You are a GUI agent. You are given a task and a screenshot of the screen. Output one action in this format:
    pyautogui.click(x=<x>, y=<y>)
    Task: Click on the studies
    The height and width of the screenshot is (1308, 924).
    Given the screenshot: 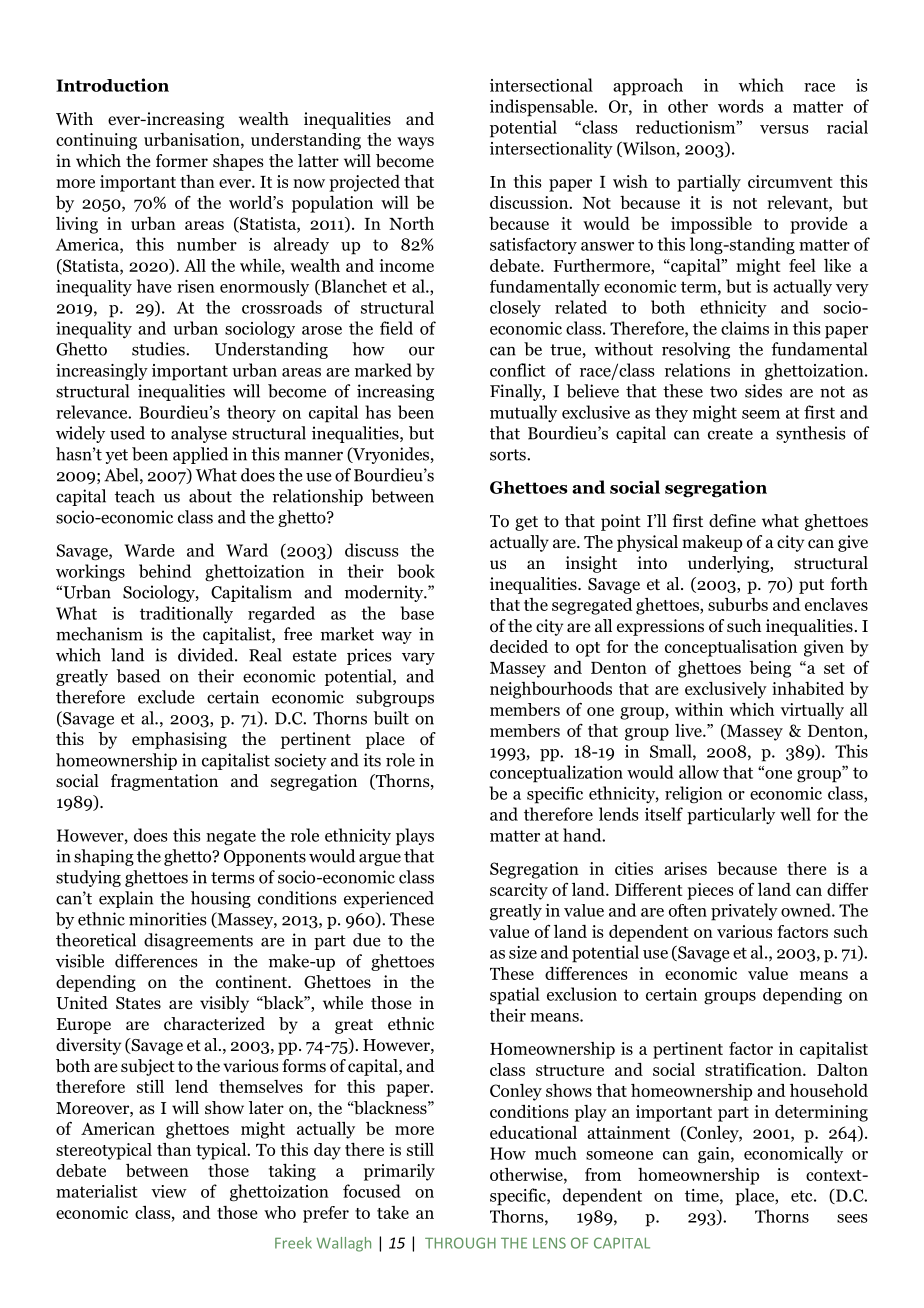 What is the action you would take?
    pyautogui.click(x=159, y=349)
